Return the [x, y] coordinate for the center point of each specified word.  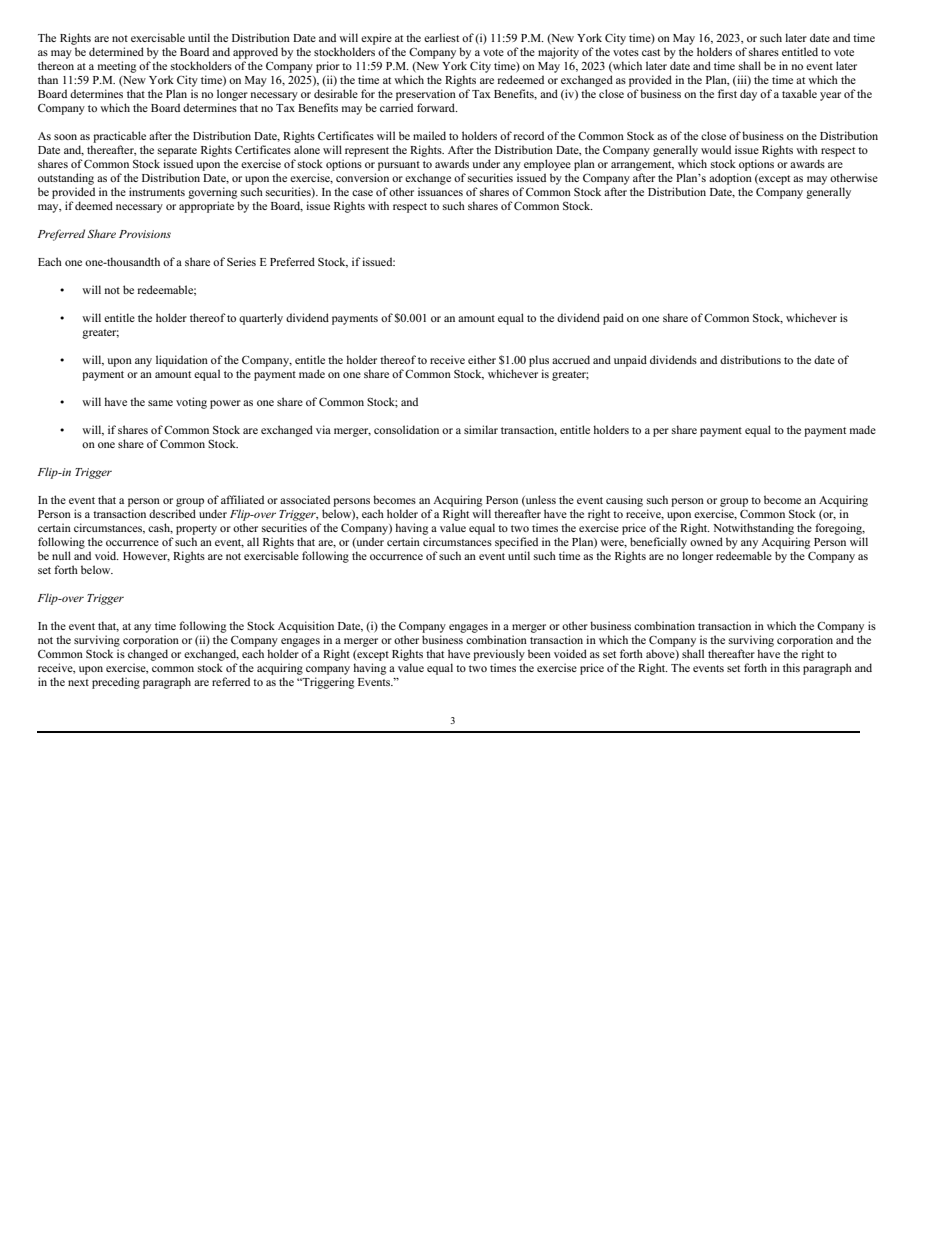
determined [116, 51]
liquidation [182, 361]
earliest [441, 37]
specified [516, 543]
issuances [440, 191]
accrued [571, 359]
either [482, 359]
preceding [116, 683]
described [172, 513]
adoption [730, 179]
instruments [157, 191]
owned [706, 541]
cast [651, 52]
